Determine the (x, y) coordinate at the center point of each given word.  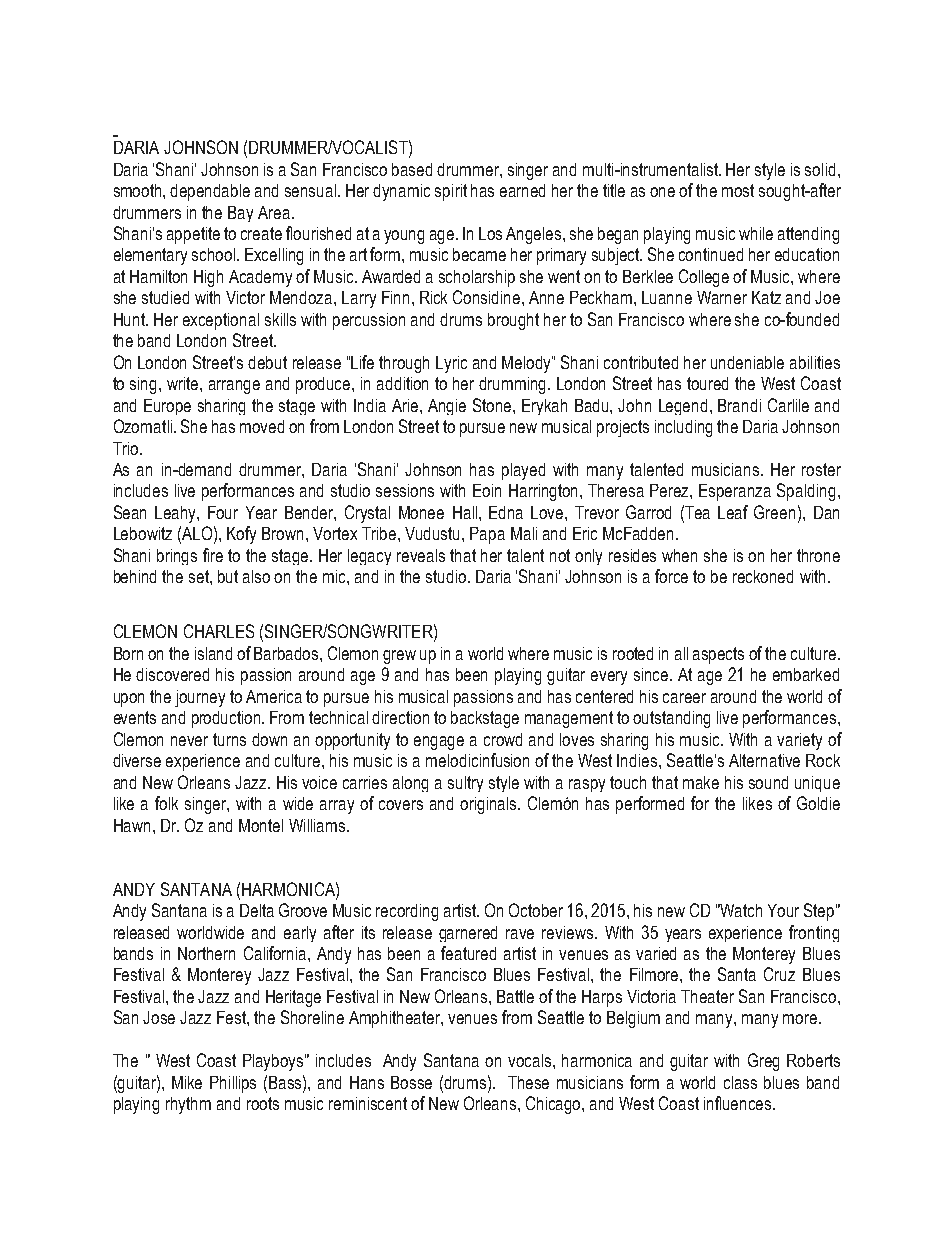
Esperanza (735, 492)
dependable (210, 192)
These (528, 1082)
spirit (451, 192)
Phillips (233, 1084)
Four (223, 512)
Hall (466, 512)
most (738, 190)
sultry (465, 784)
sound (768, 782)
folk (166, 803)
